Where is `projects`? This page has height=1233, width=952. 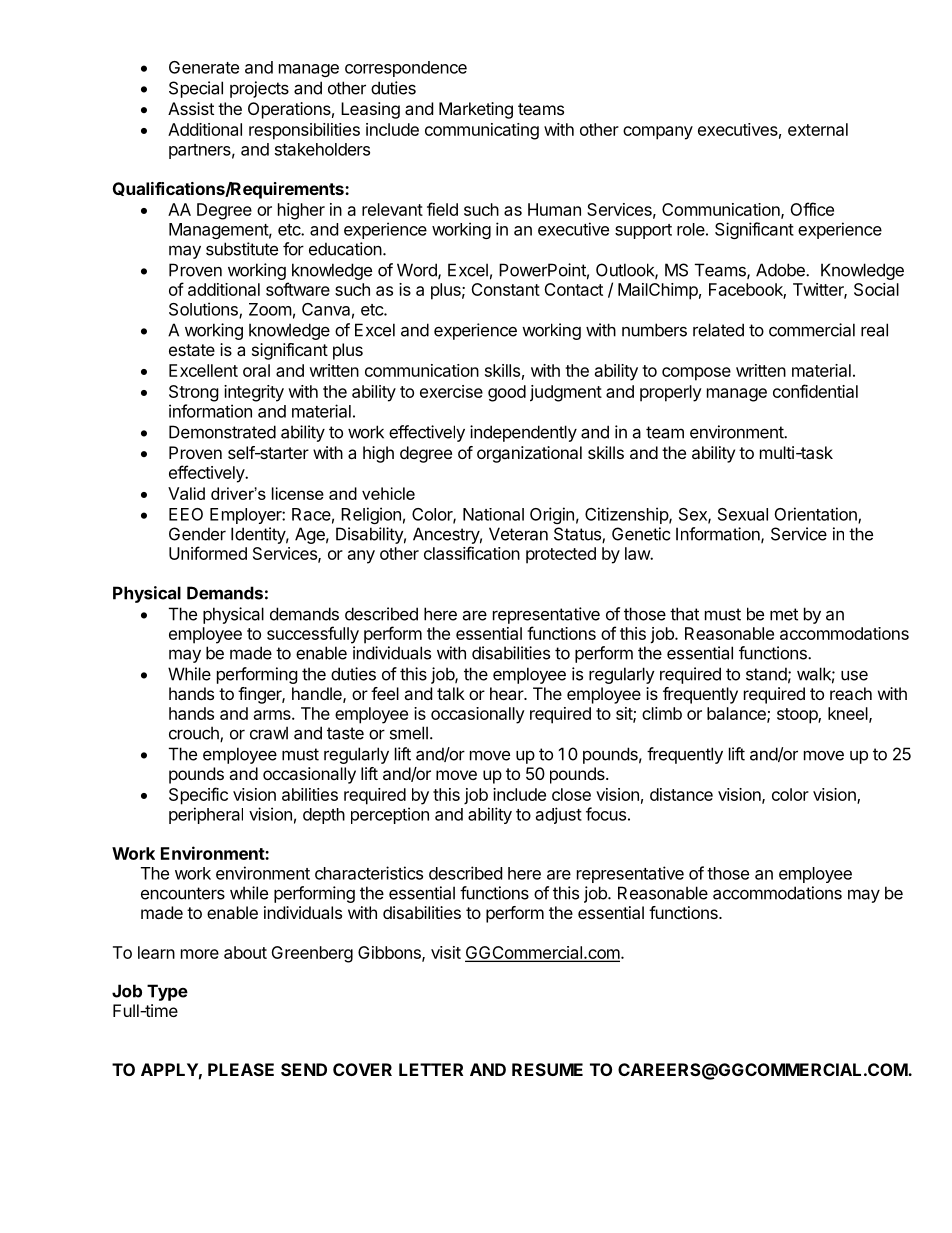
projects is located at coordinates (259, 89).
